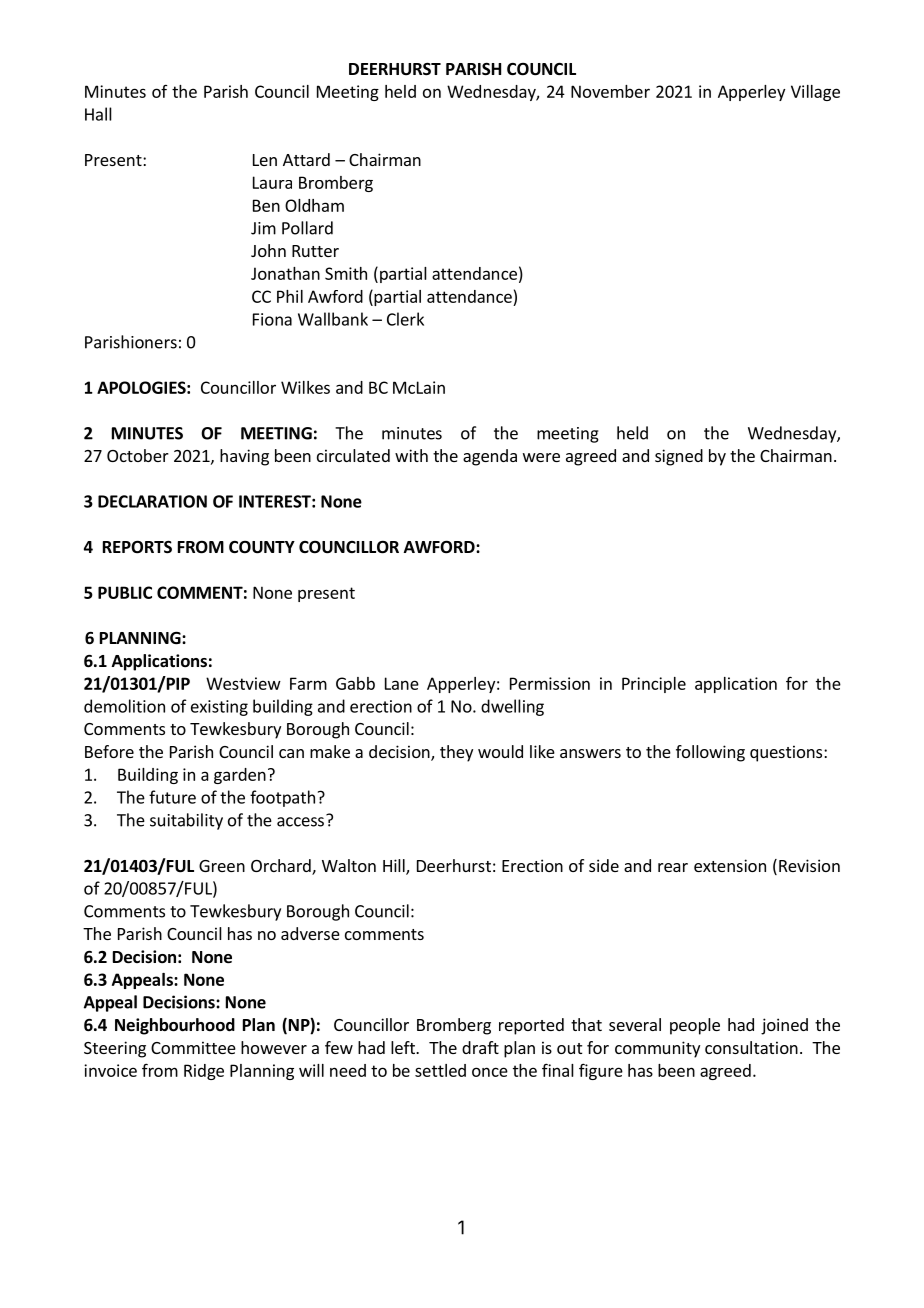  Describe the element at coordinates (610, 91) in the screenshot. I see `November` at that location.
